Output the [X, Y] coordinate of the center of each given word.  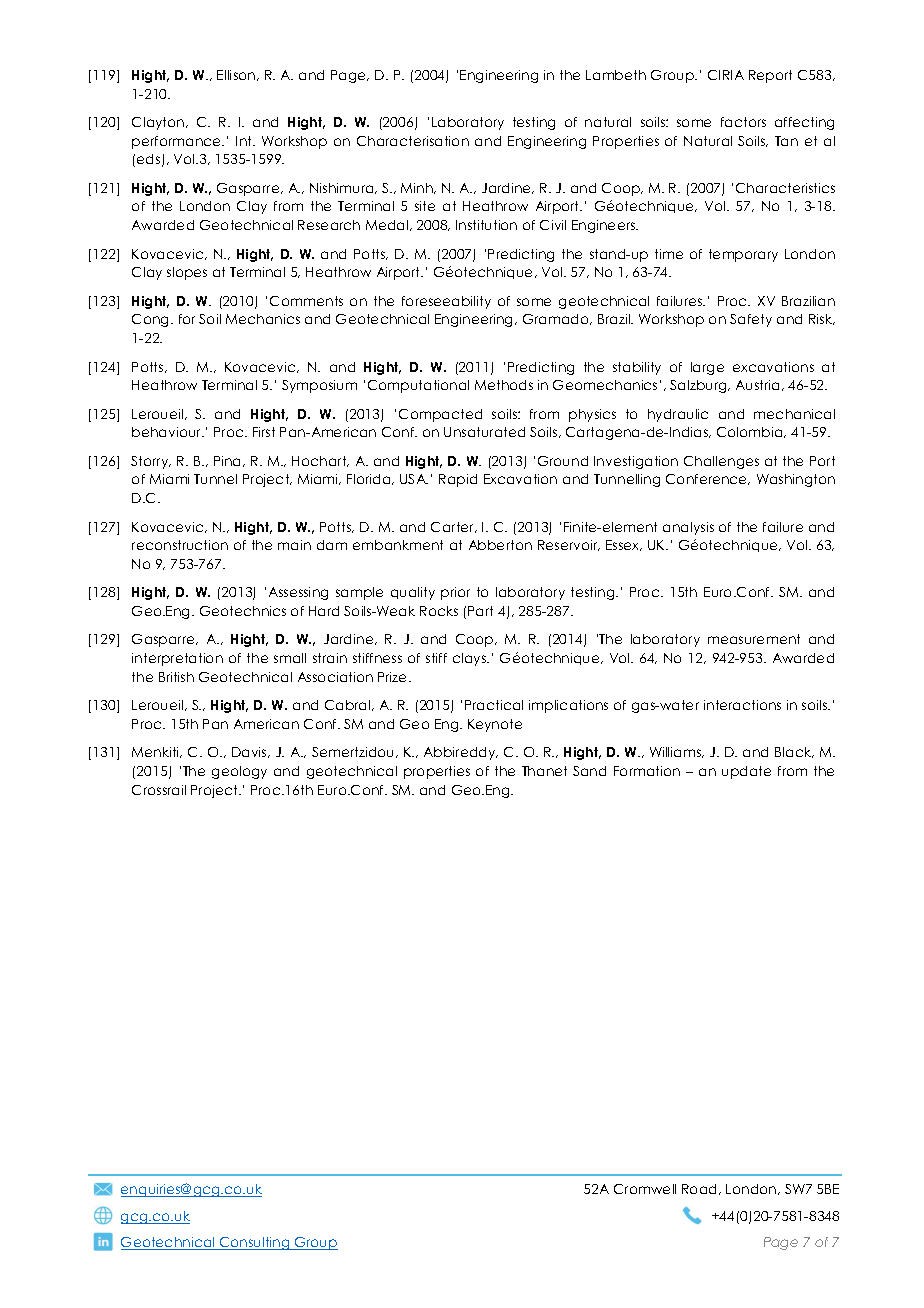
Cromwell [645, 1189]
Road [701, 1189]
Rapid [458, 480]
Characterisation [413, 141]
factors [743, 122]
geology [239, 772]
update [746, 772]
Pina [229, 461]
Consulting [255, 1243]
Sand [589, 771]
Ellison [237, 75]
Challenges [721, 462]
